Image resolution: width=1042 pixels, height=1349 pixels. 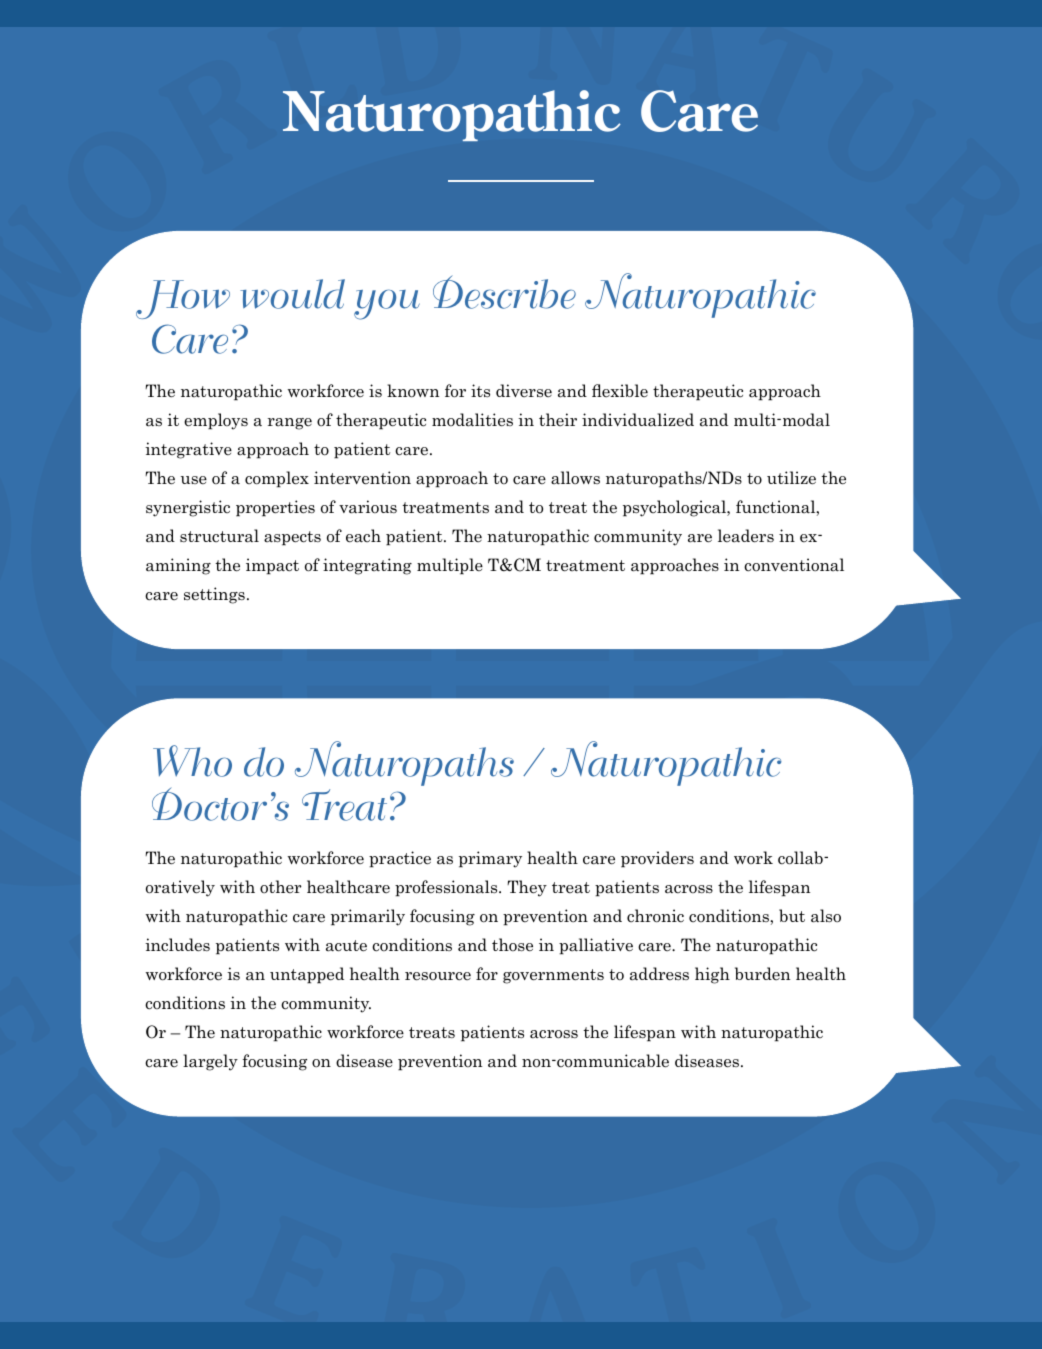 What do you see at coordinates (553, 976) in the image?
I see `governments` at bounding box center [553, 976].
